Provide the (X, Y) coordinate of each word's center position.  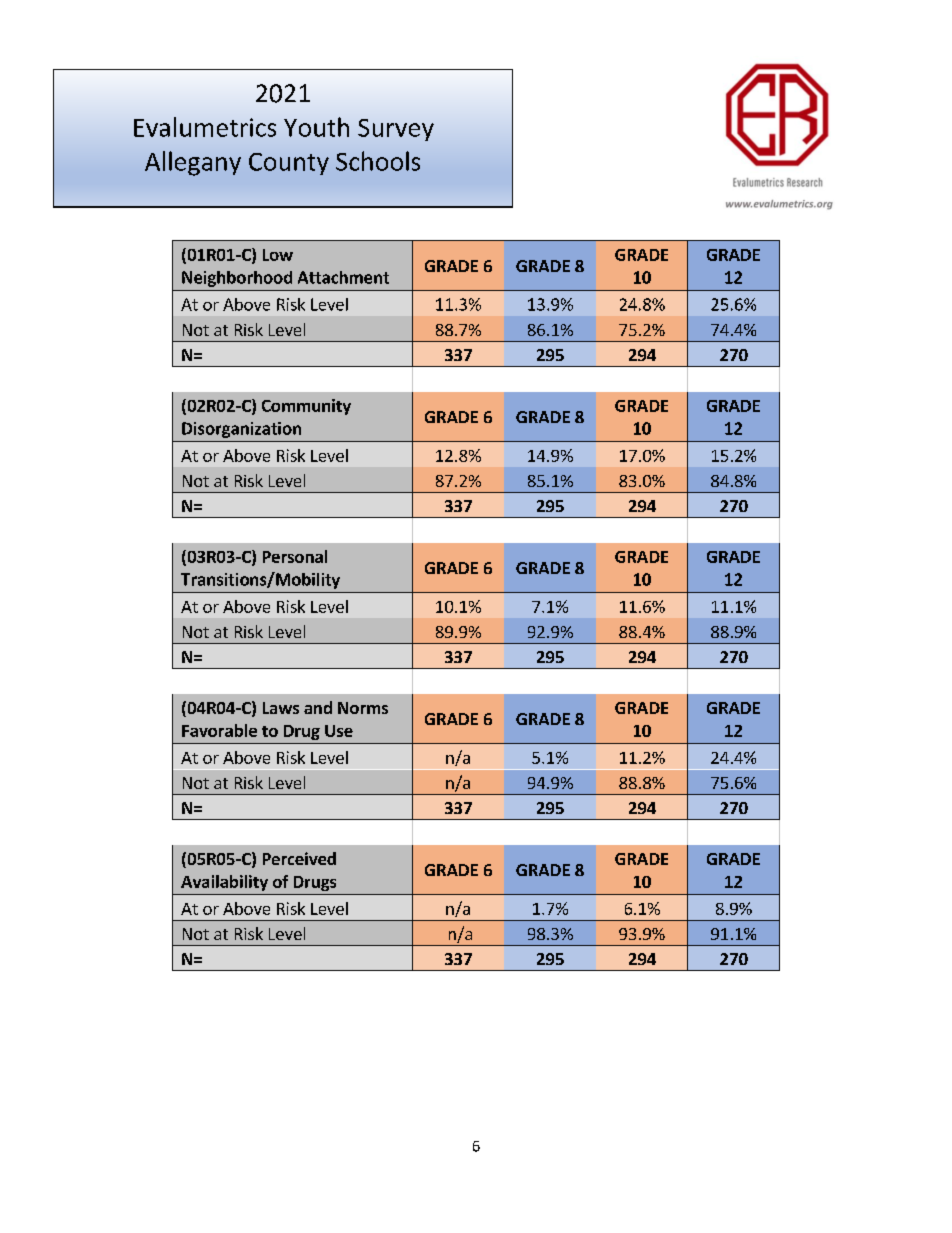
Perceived (299, 858)
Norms (363, 708)
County (289, 164)
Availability (224, 883)
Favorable (219, 730)
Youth (316, 127)
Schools (378, 161)
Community (306, 407)
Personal (295, 556)
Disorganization (241, 430)
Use (339, 731)
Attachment (343, 277)
